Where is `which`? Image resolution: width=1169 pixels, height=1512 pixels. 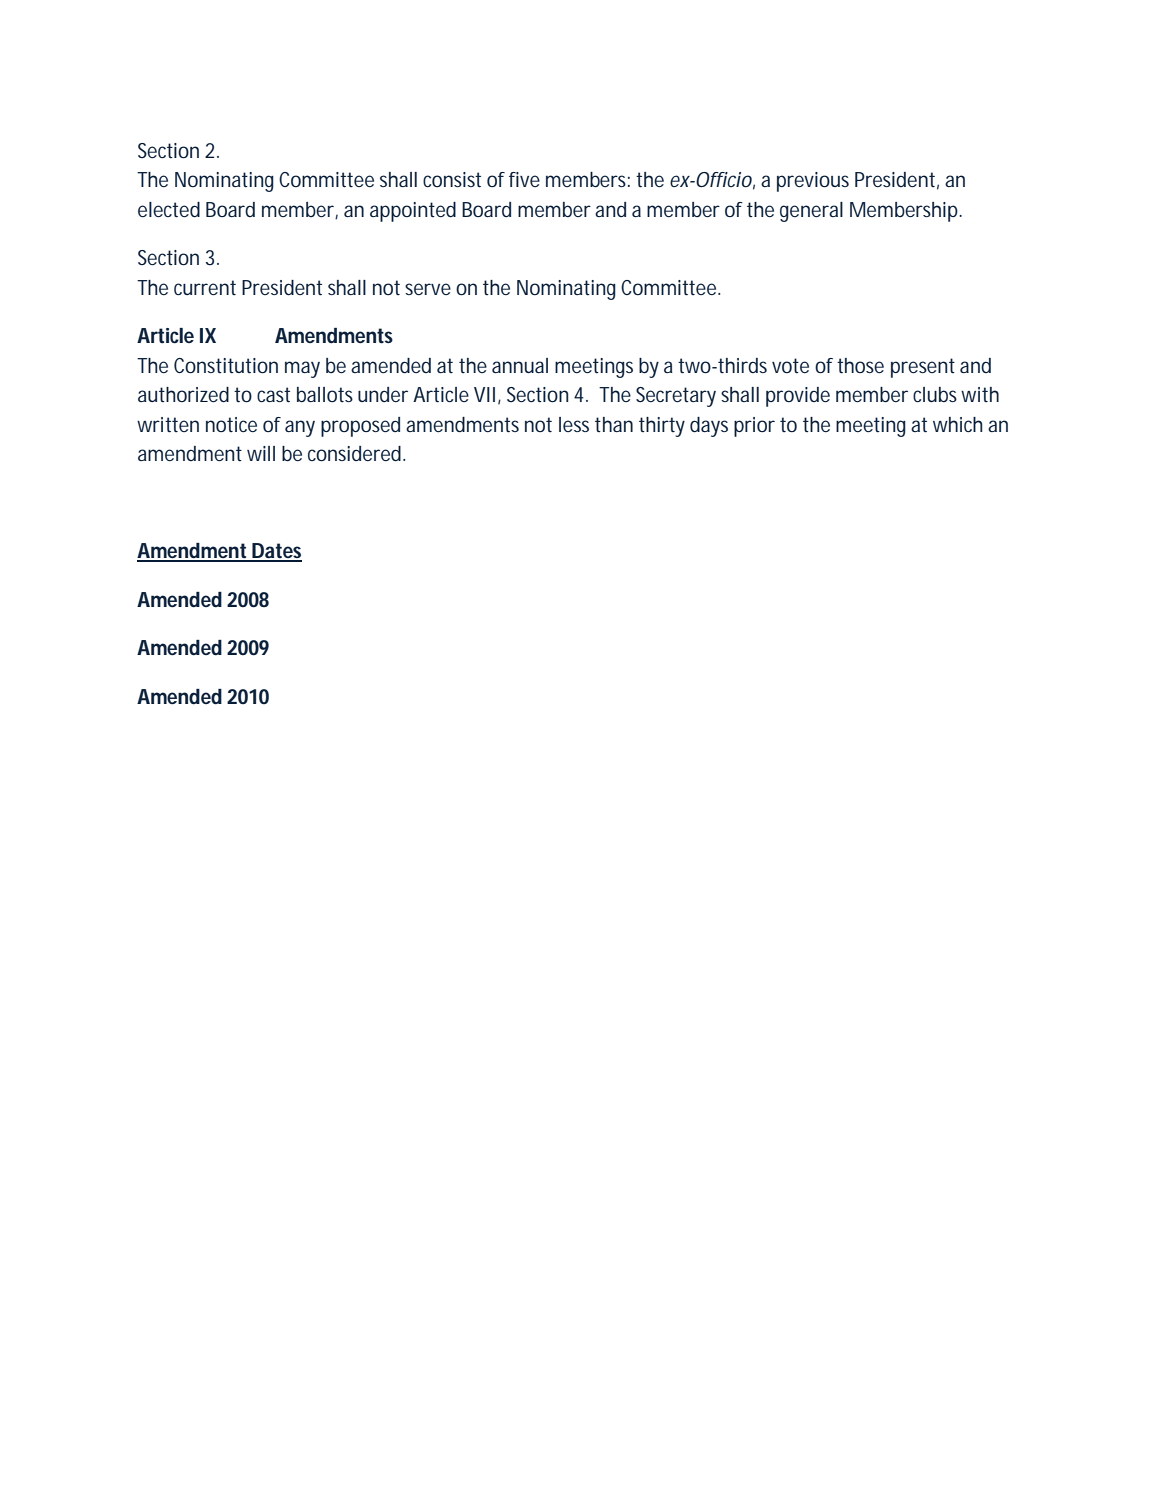 which is located at coordinates (958, 424).
